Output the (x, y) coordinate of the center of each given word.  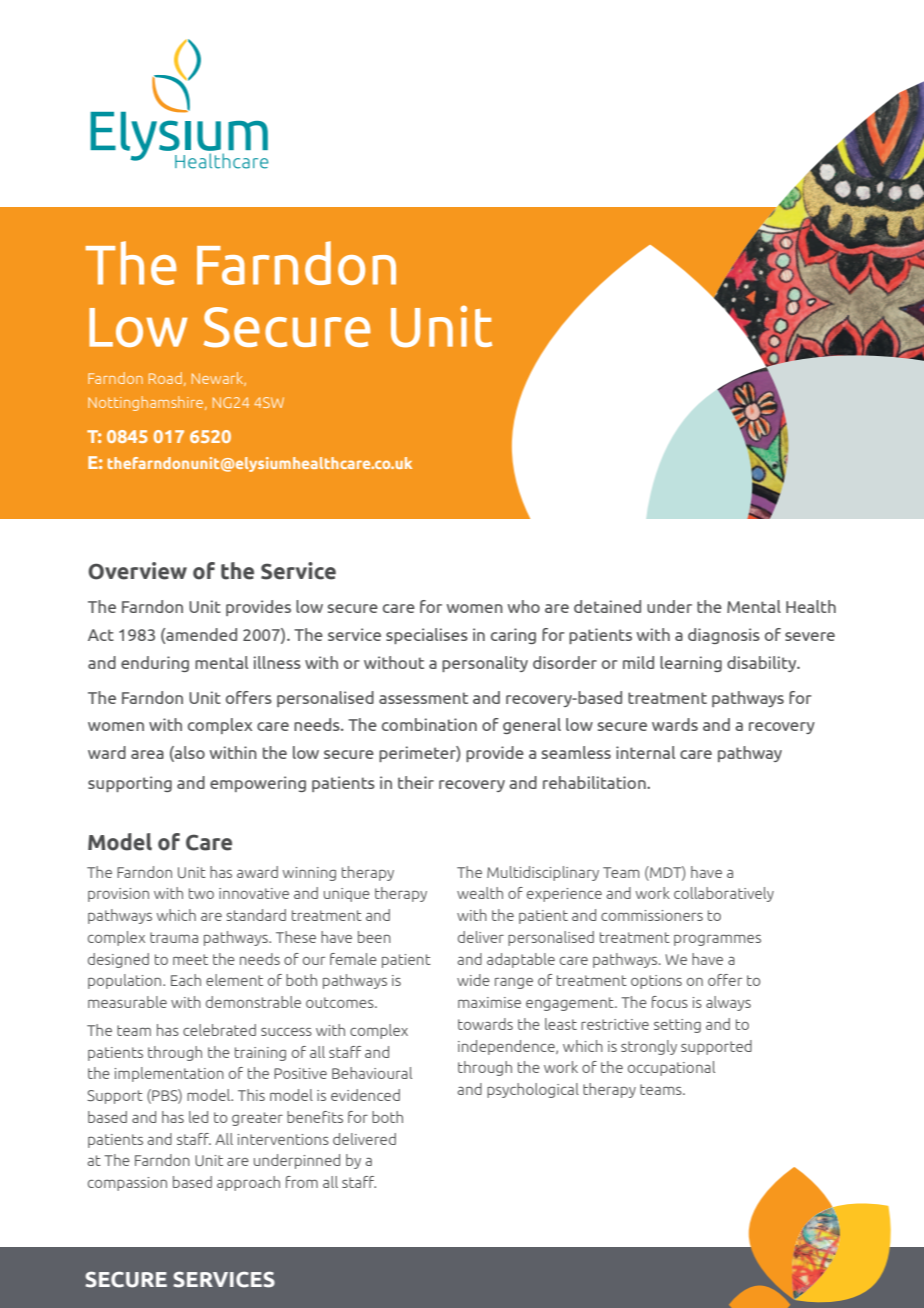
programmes (717, 940)
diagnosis (724, 636)
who (524, 606)
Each (186, 980)
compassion (127, 1184)
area (147, 754)
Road (165, 378)
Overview (137, 571)
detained (607, 606)
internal (645, 752)
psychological (533, 1090)
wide (473, 980)
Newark (219, 379)
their (416, 782)
